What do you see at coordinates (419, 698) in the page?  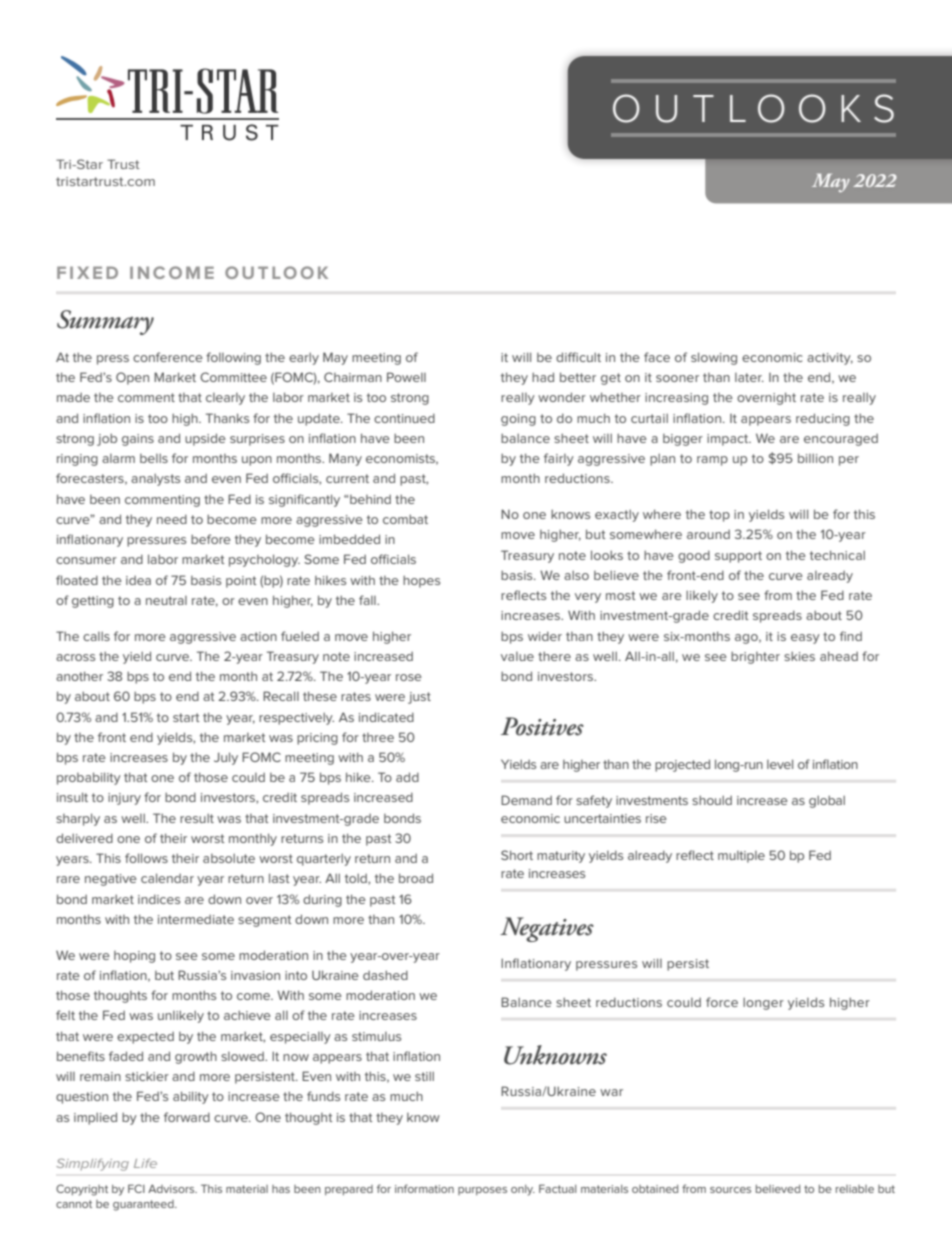 I see `just` at bounding box center [419, 698].
